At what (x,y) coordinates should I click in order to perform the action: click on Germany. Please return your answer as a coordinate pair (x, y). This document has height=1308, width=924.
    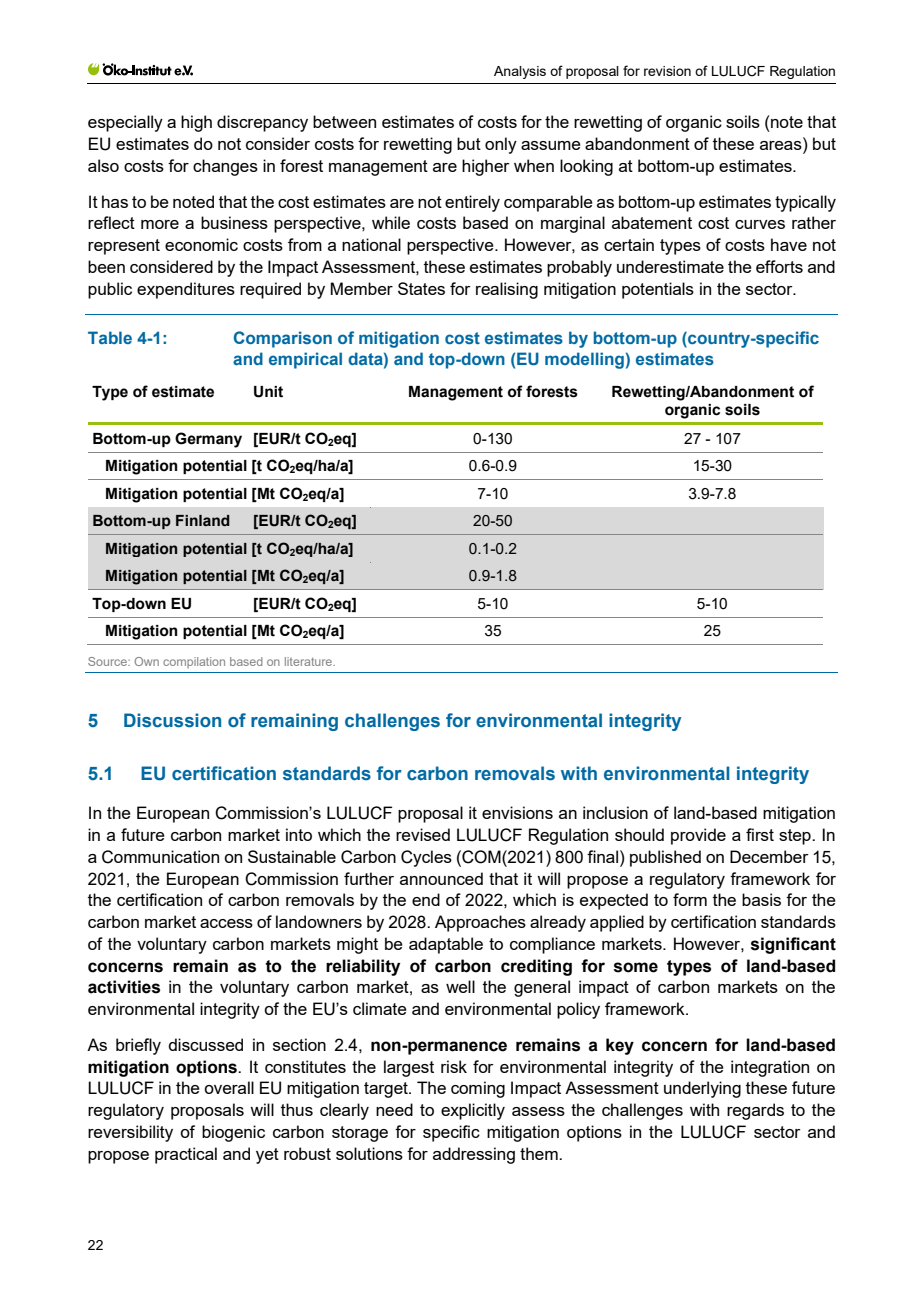
    Looking at the image, I should click on (208, 440).
